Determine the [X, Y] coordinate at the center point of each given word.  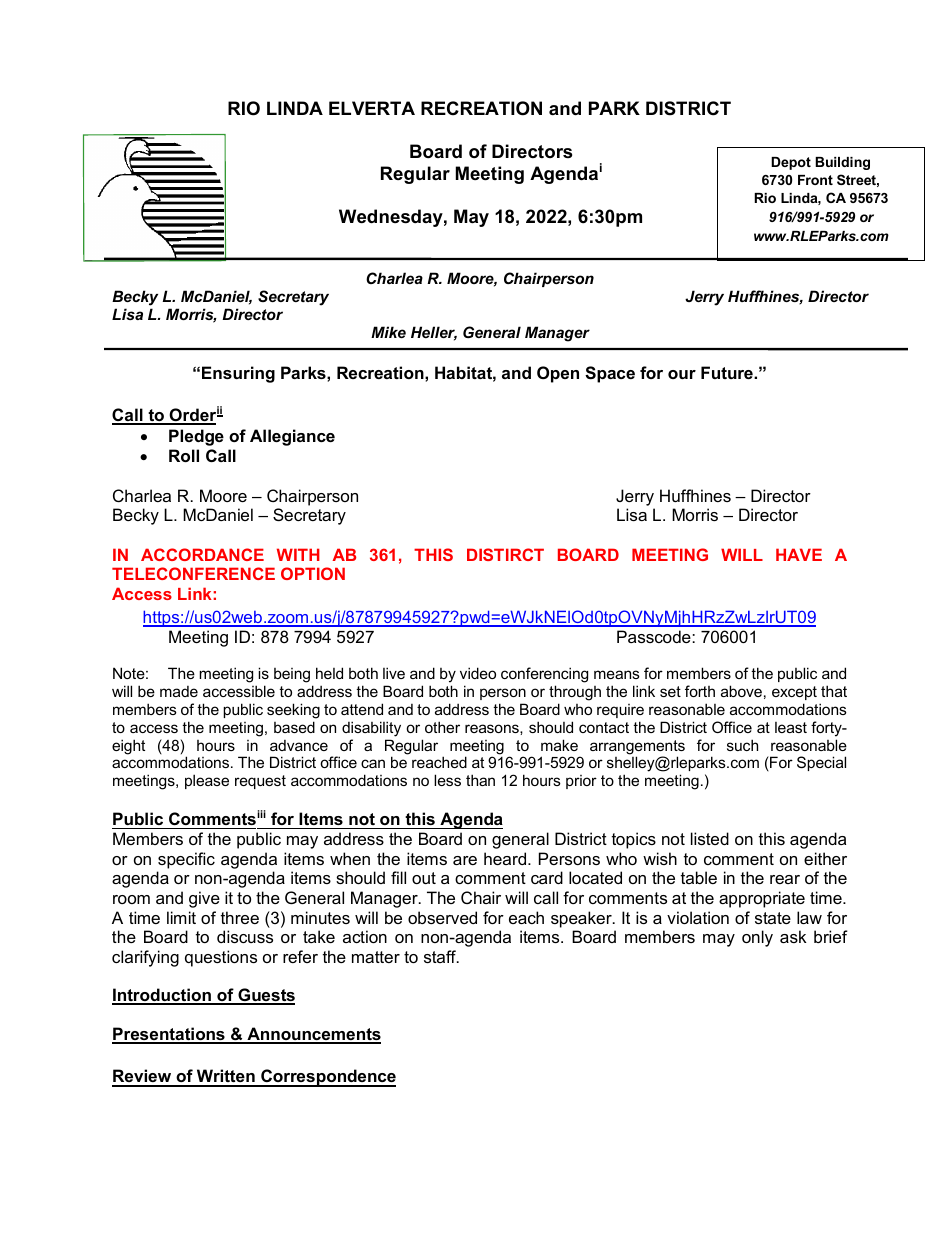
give [204, 899]
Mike [388, 332]
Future [728, 372]
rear [785, 879]
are [465, 860]
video [478, 673]
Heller [434, 333]
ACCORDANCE [202, 554]
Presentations [169, 1035]
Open [558, 374]
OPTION [313, 573]
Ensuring [238, 374]
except [794, 693]
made [179, 691]
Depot [791, 163]
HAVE [799, 554]
